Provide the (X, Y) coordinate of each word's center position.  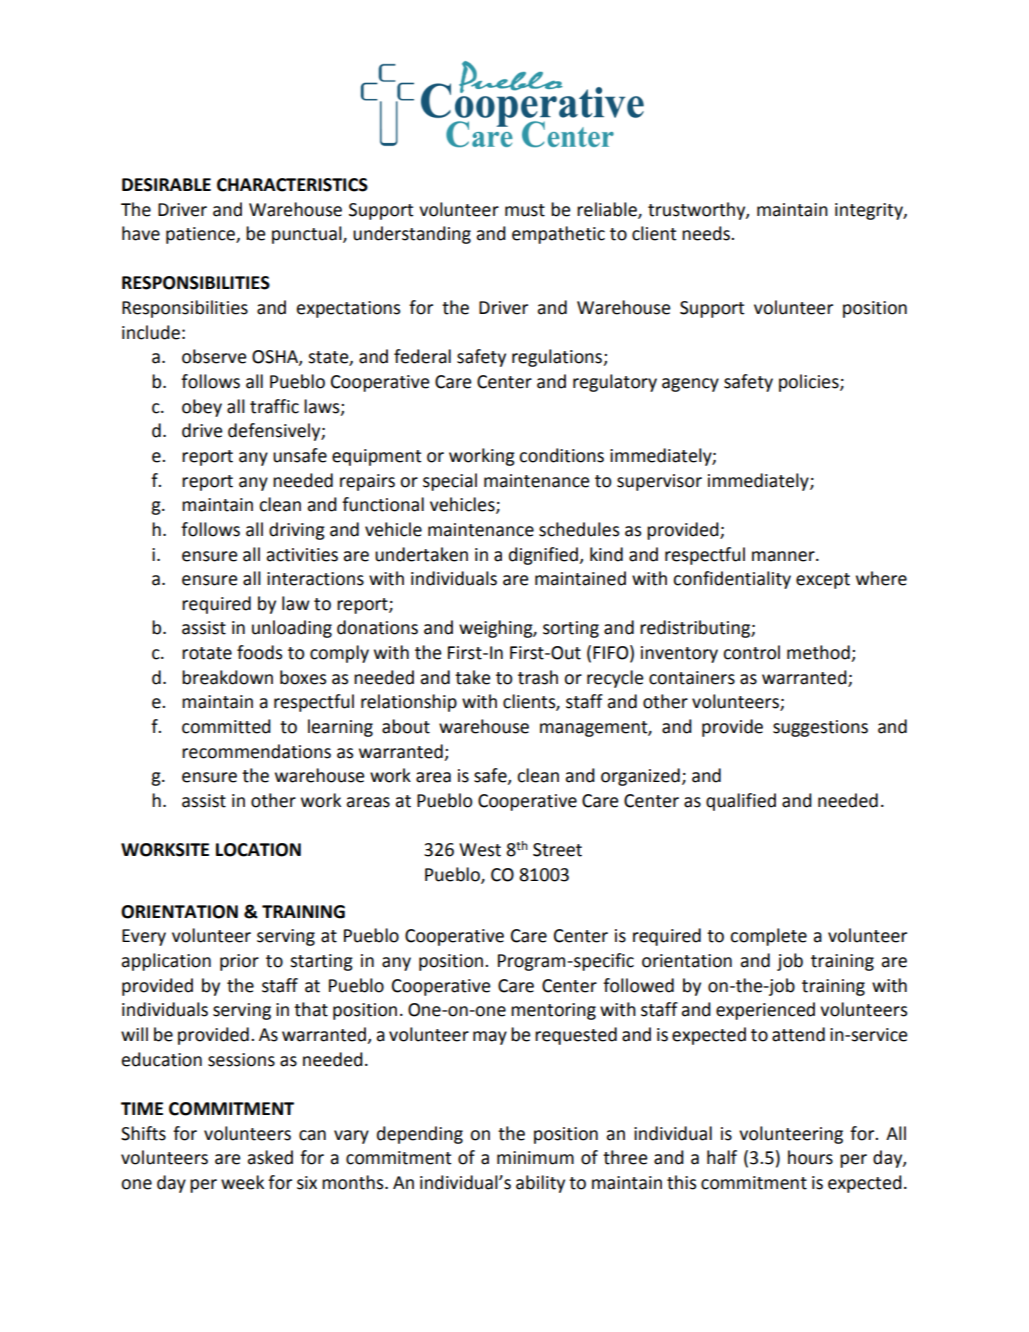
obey (202, 408)
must (525, 210)
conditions (561, 455)
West (480, 850)
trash (538, 677)
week (242, 1182)
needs (707, 233)
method (819, 653)
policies (810, 383)
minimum (535, 1158)
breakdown (227, 677)
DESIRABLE (166, 185)
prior (239, 962)
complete (768, 937)
